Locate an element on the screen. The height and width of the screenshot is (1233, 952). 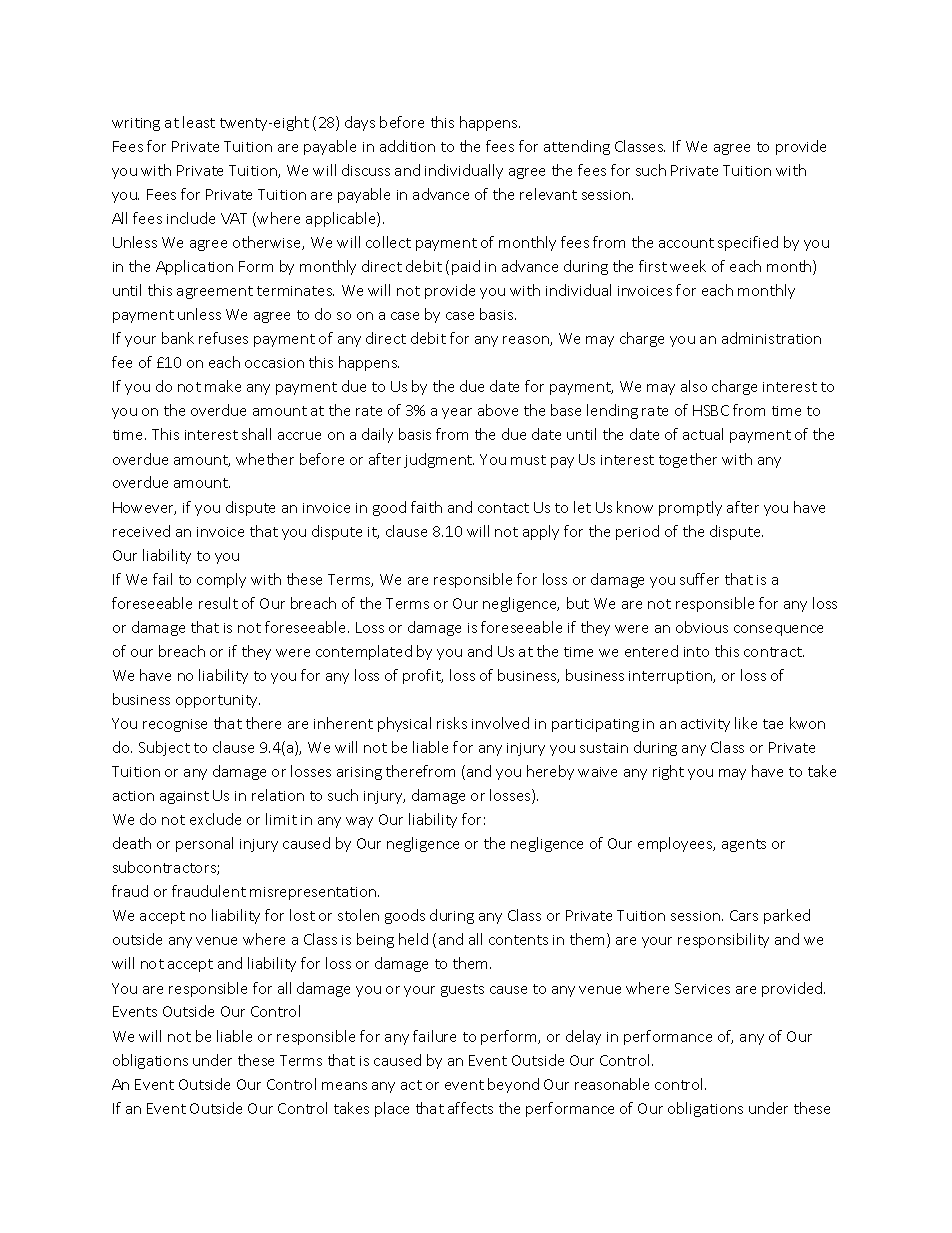
agents is located at coordinates (744, 845).
